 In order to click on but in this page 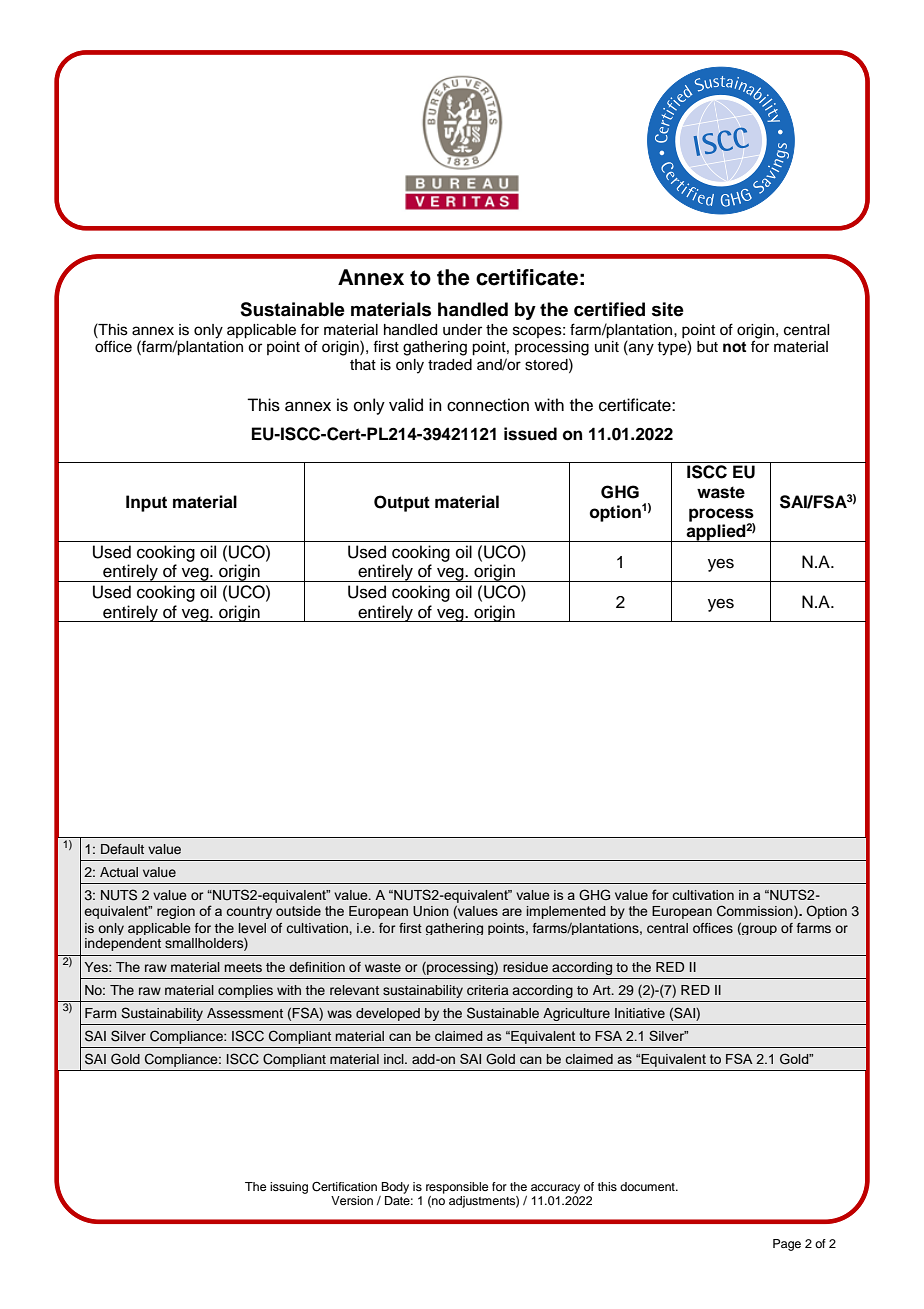, I will do `click(707, 347)`.
